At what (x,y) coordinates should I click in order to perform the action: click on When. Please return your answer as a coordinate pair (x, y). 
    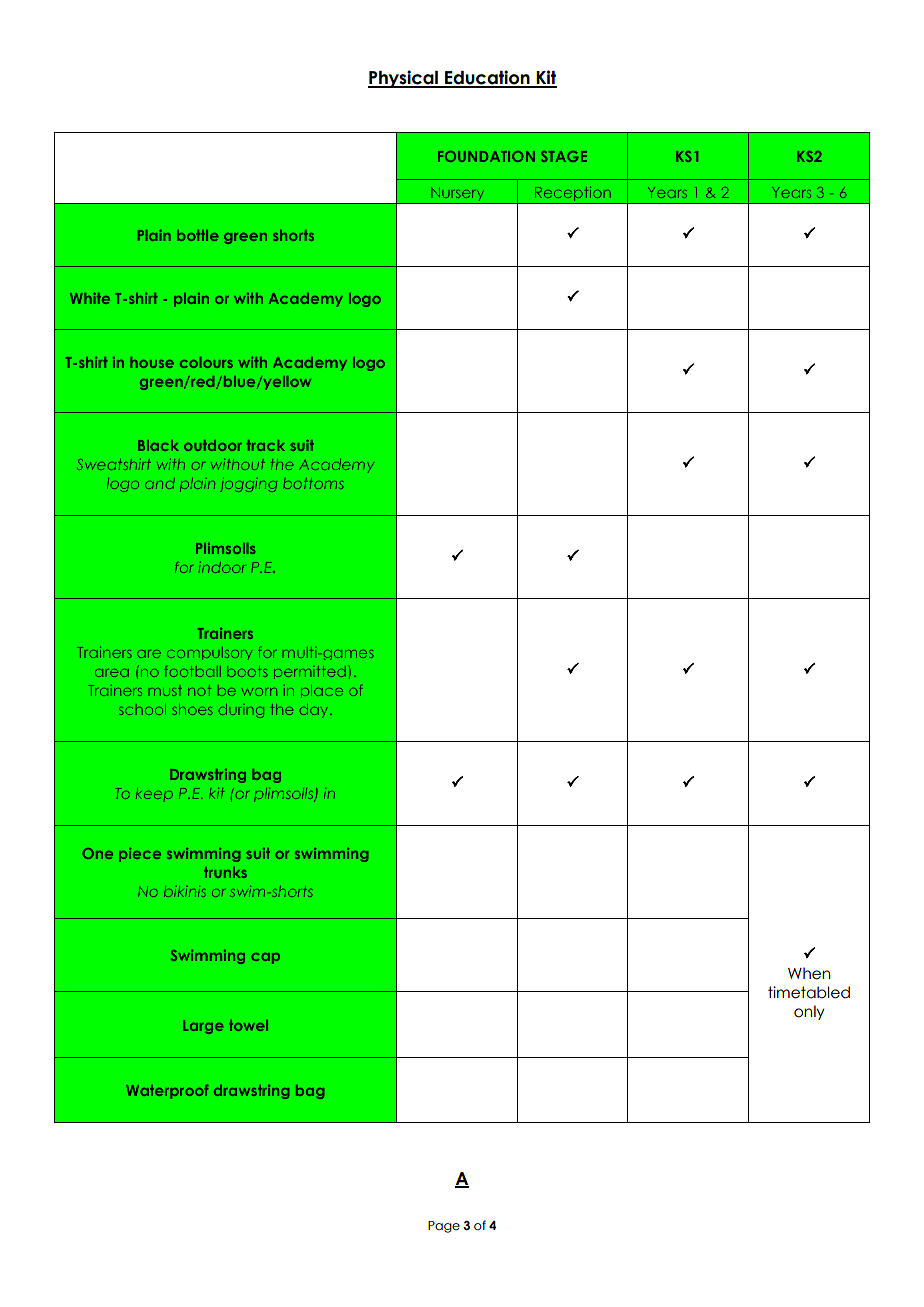
    Looking at the image, I should click on (809, 973).
